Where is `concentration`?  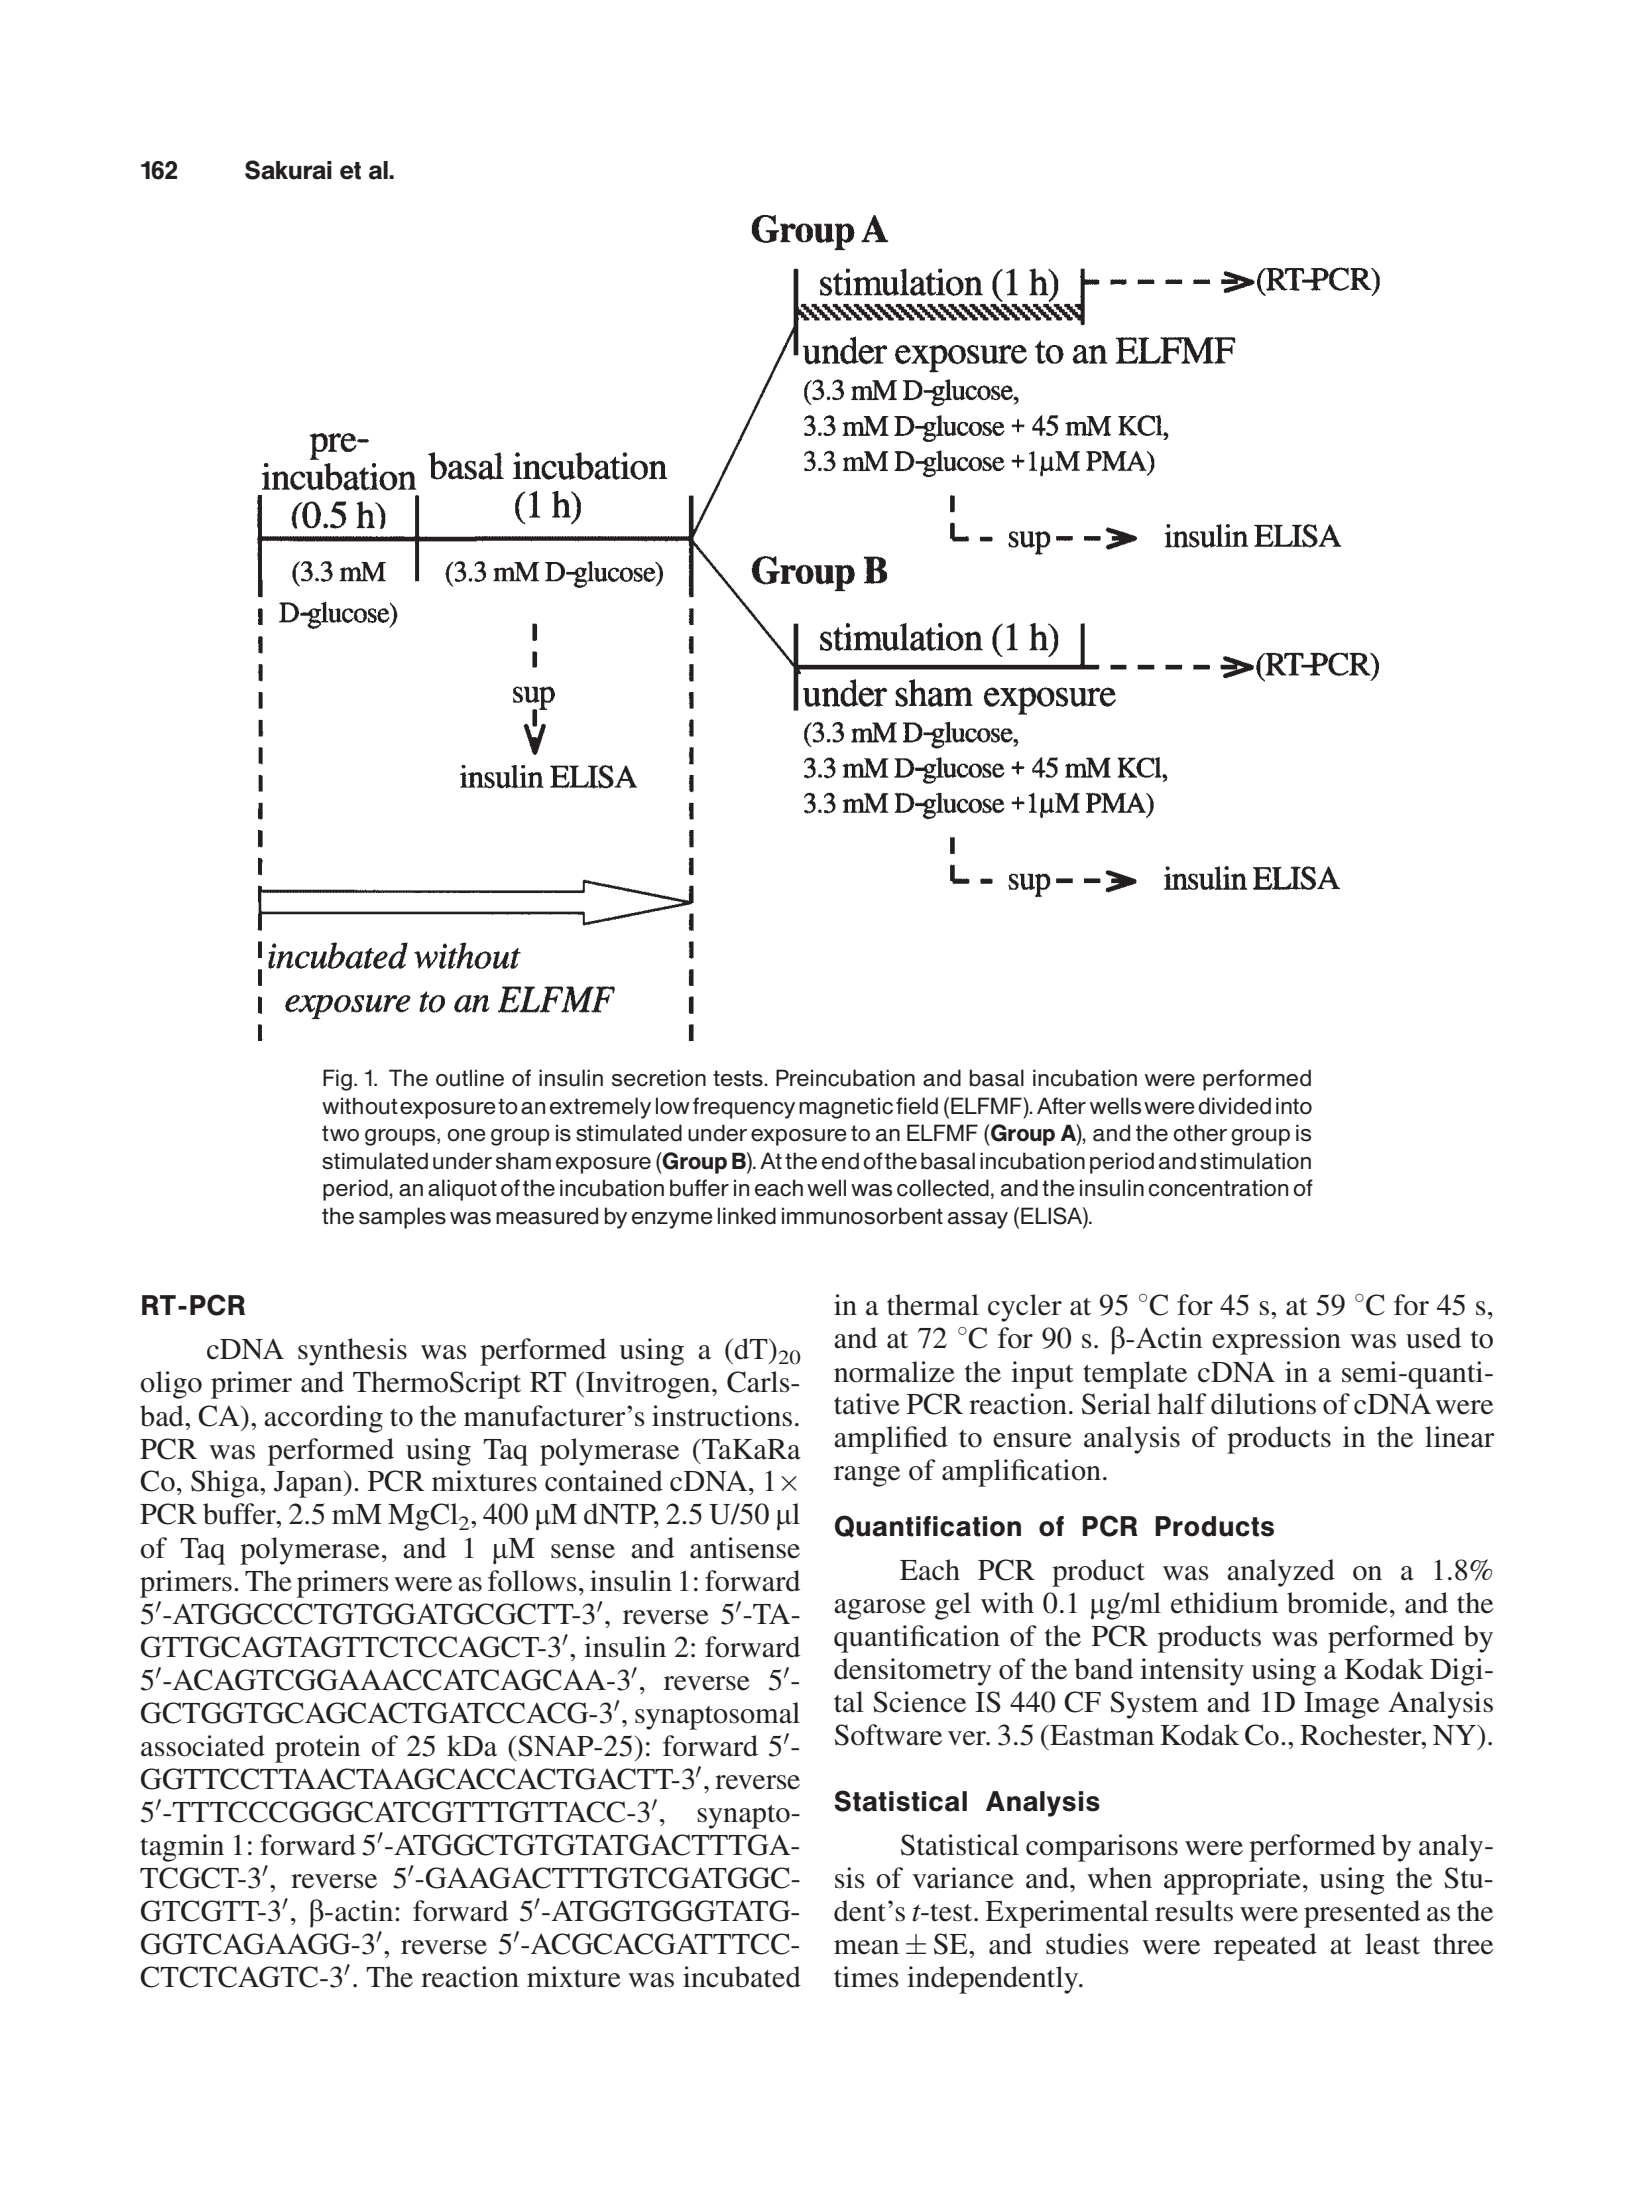
concentration is located at coordinates (1218, 1188).
